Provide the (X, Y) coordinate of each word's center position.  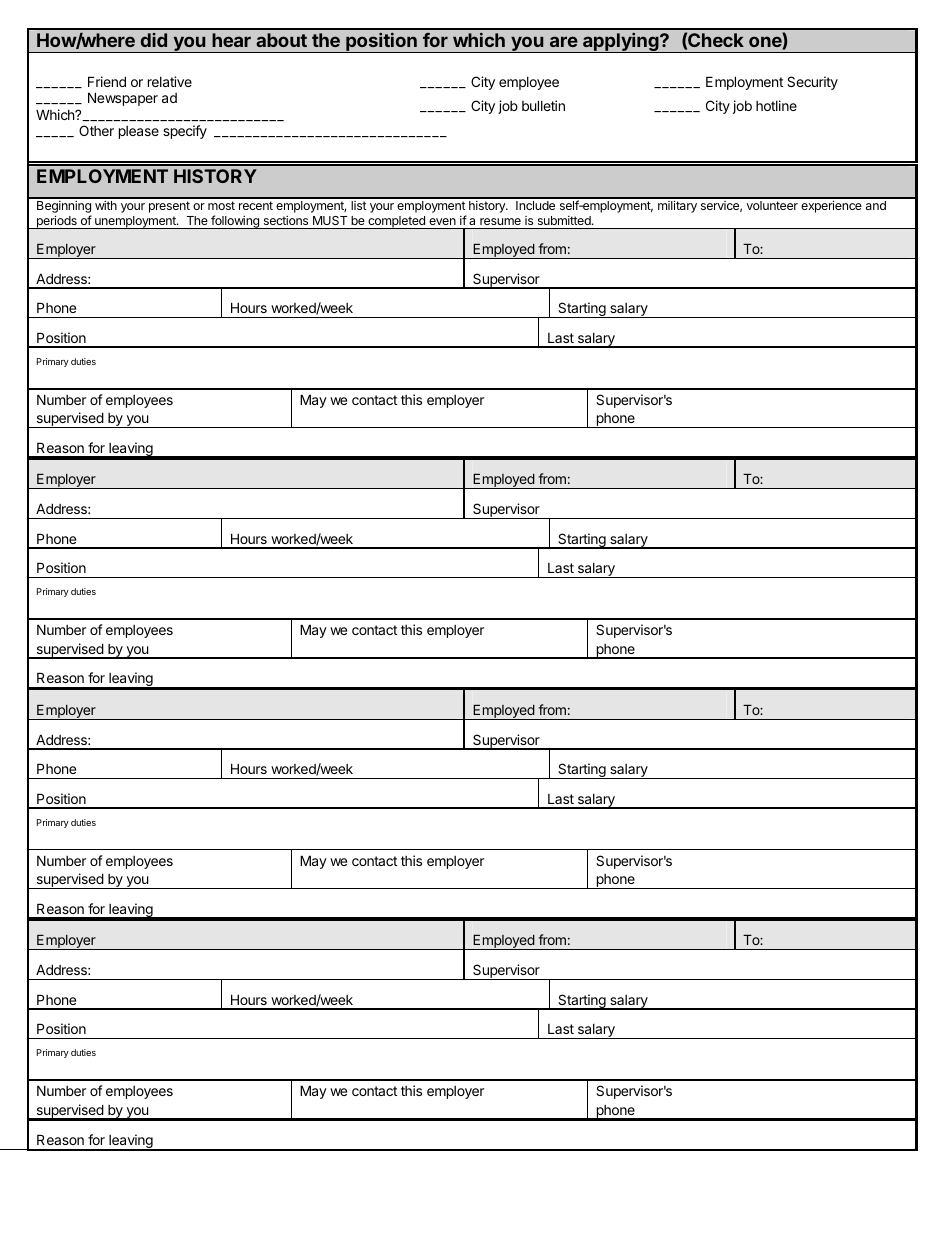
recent (256, 205)
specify (185, 132)
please (139, 132)
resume (500, 221)
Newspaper (123, 99)
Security (812, 83)
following (235, 222)
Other (96, 130)
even (442, 221)
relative (170, 81)
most (221, 205)
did (154, 40)
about (281, 40)
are (564, 41)
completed (396, 222)
